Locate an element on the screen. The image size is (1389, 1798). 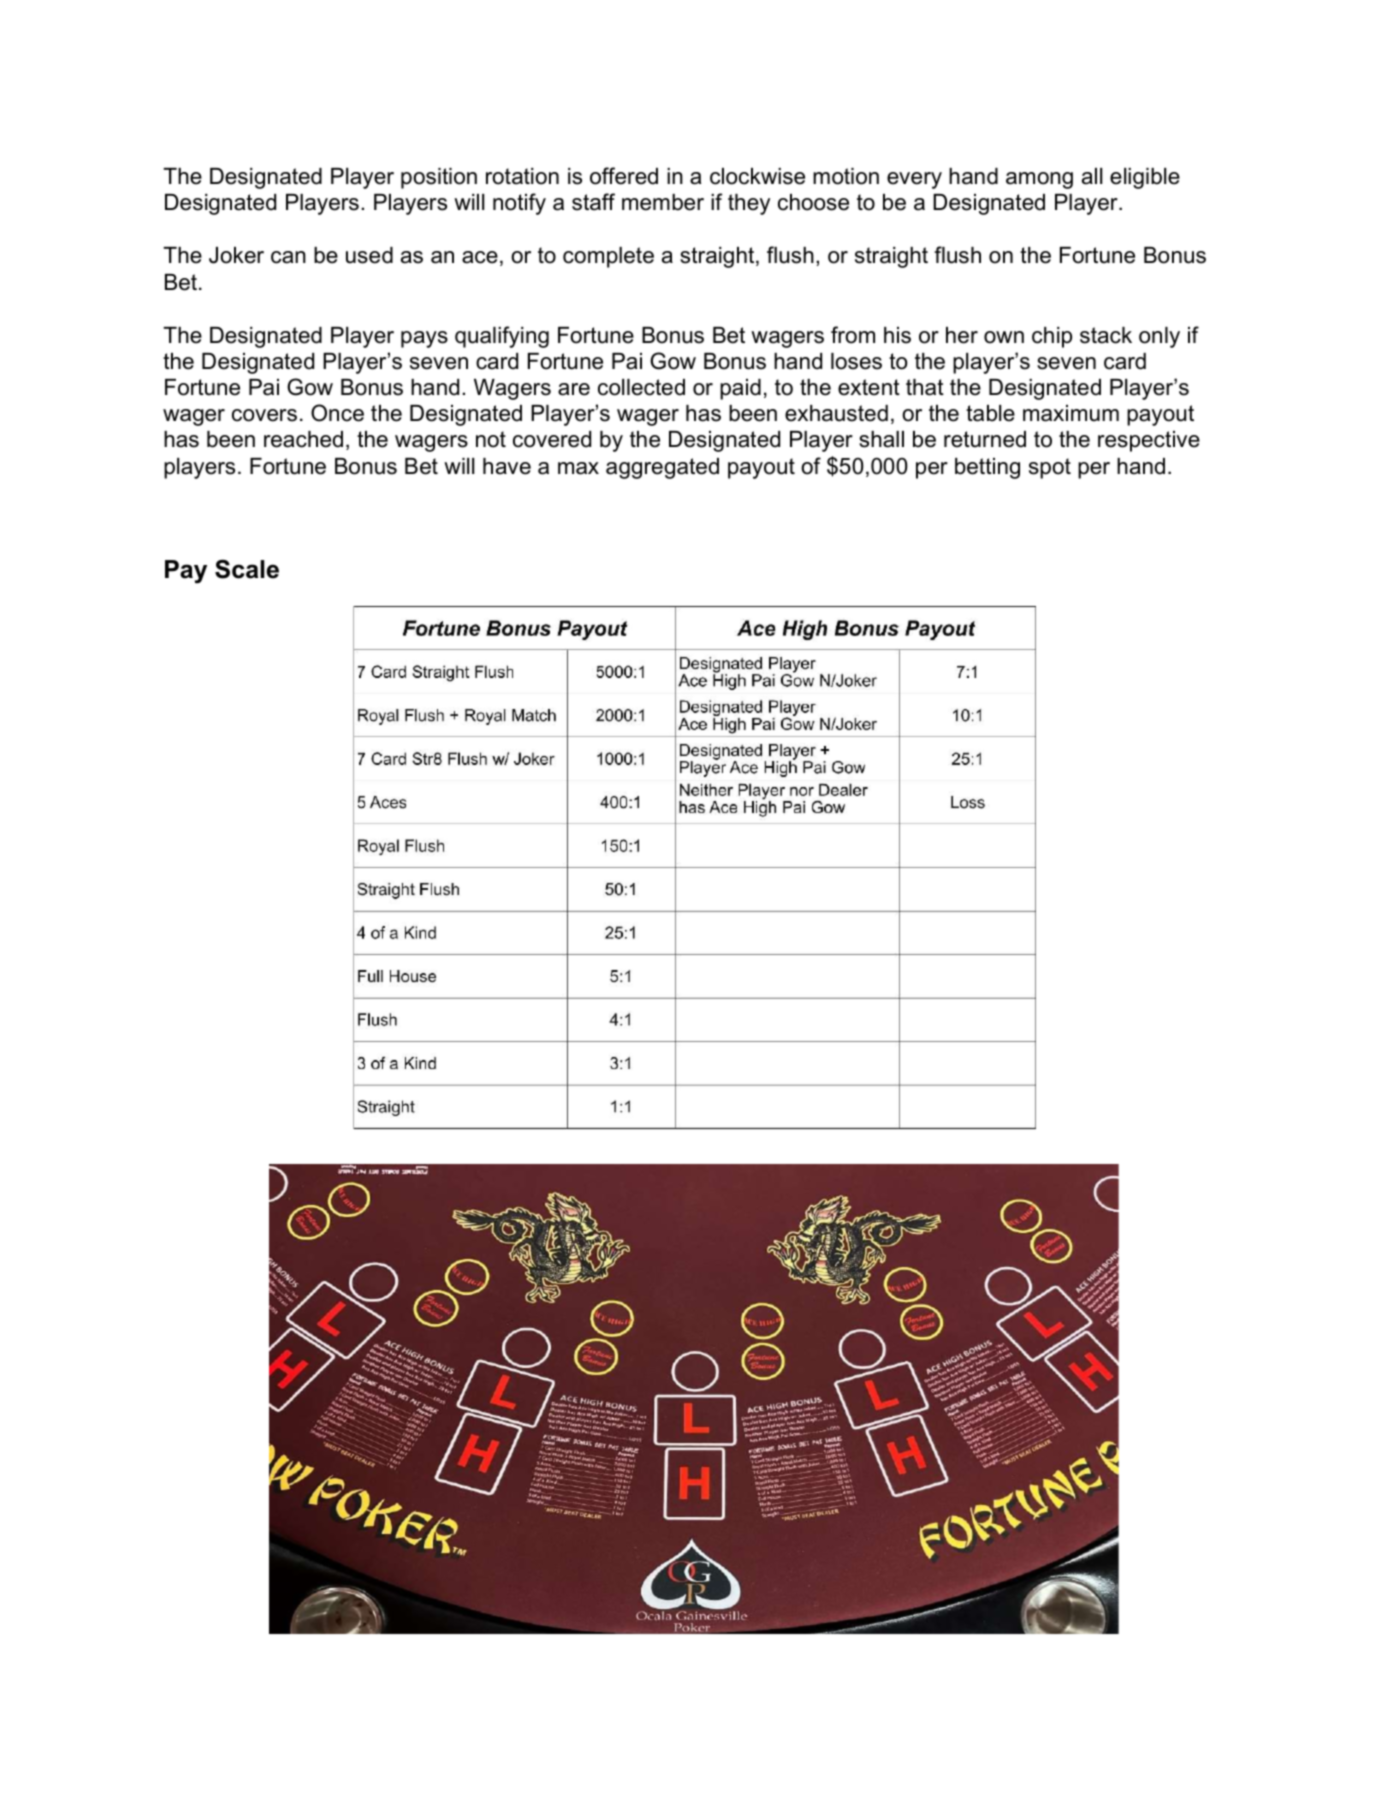
position is located at coordinates (439, 178).
